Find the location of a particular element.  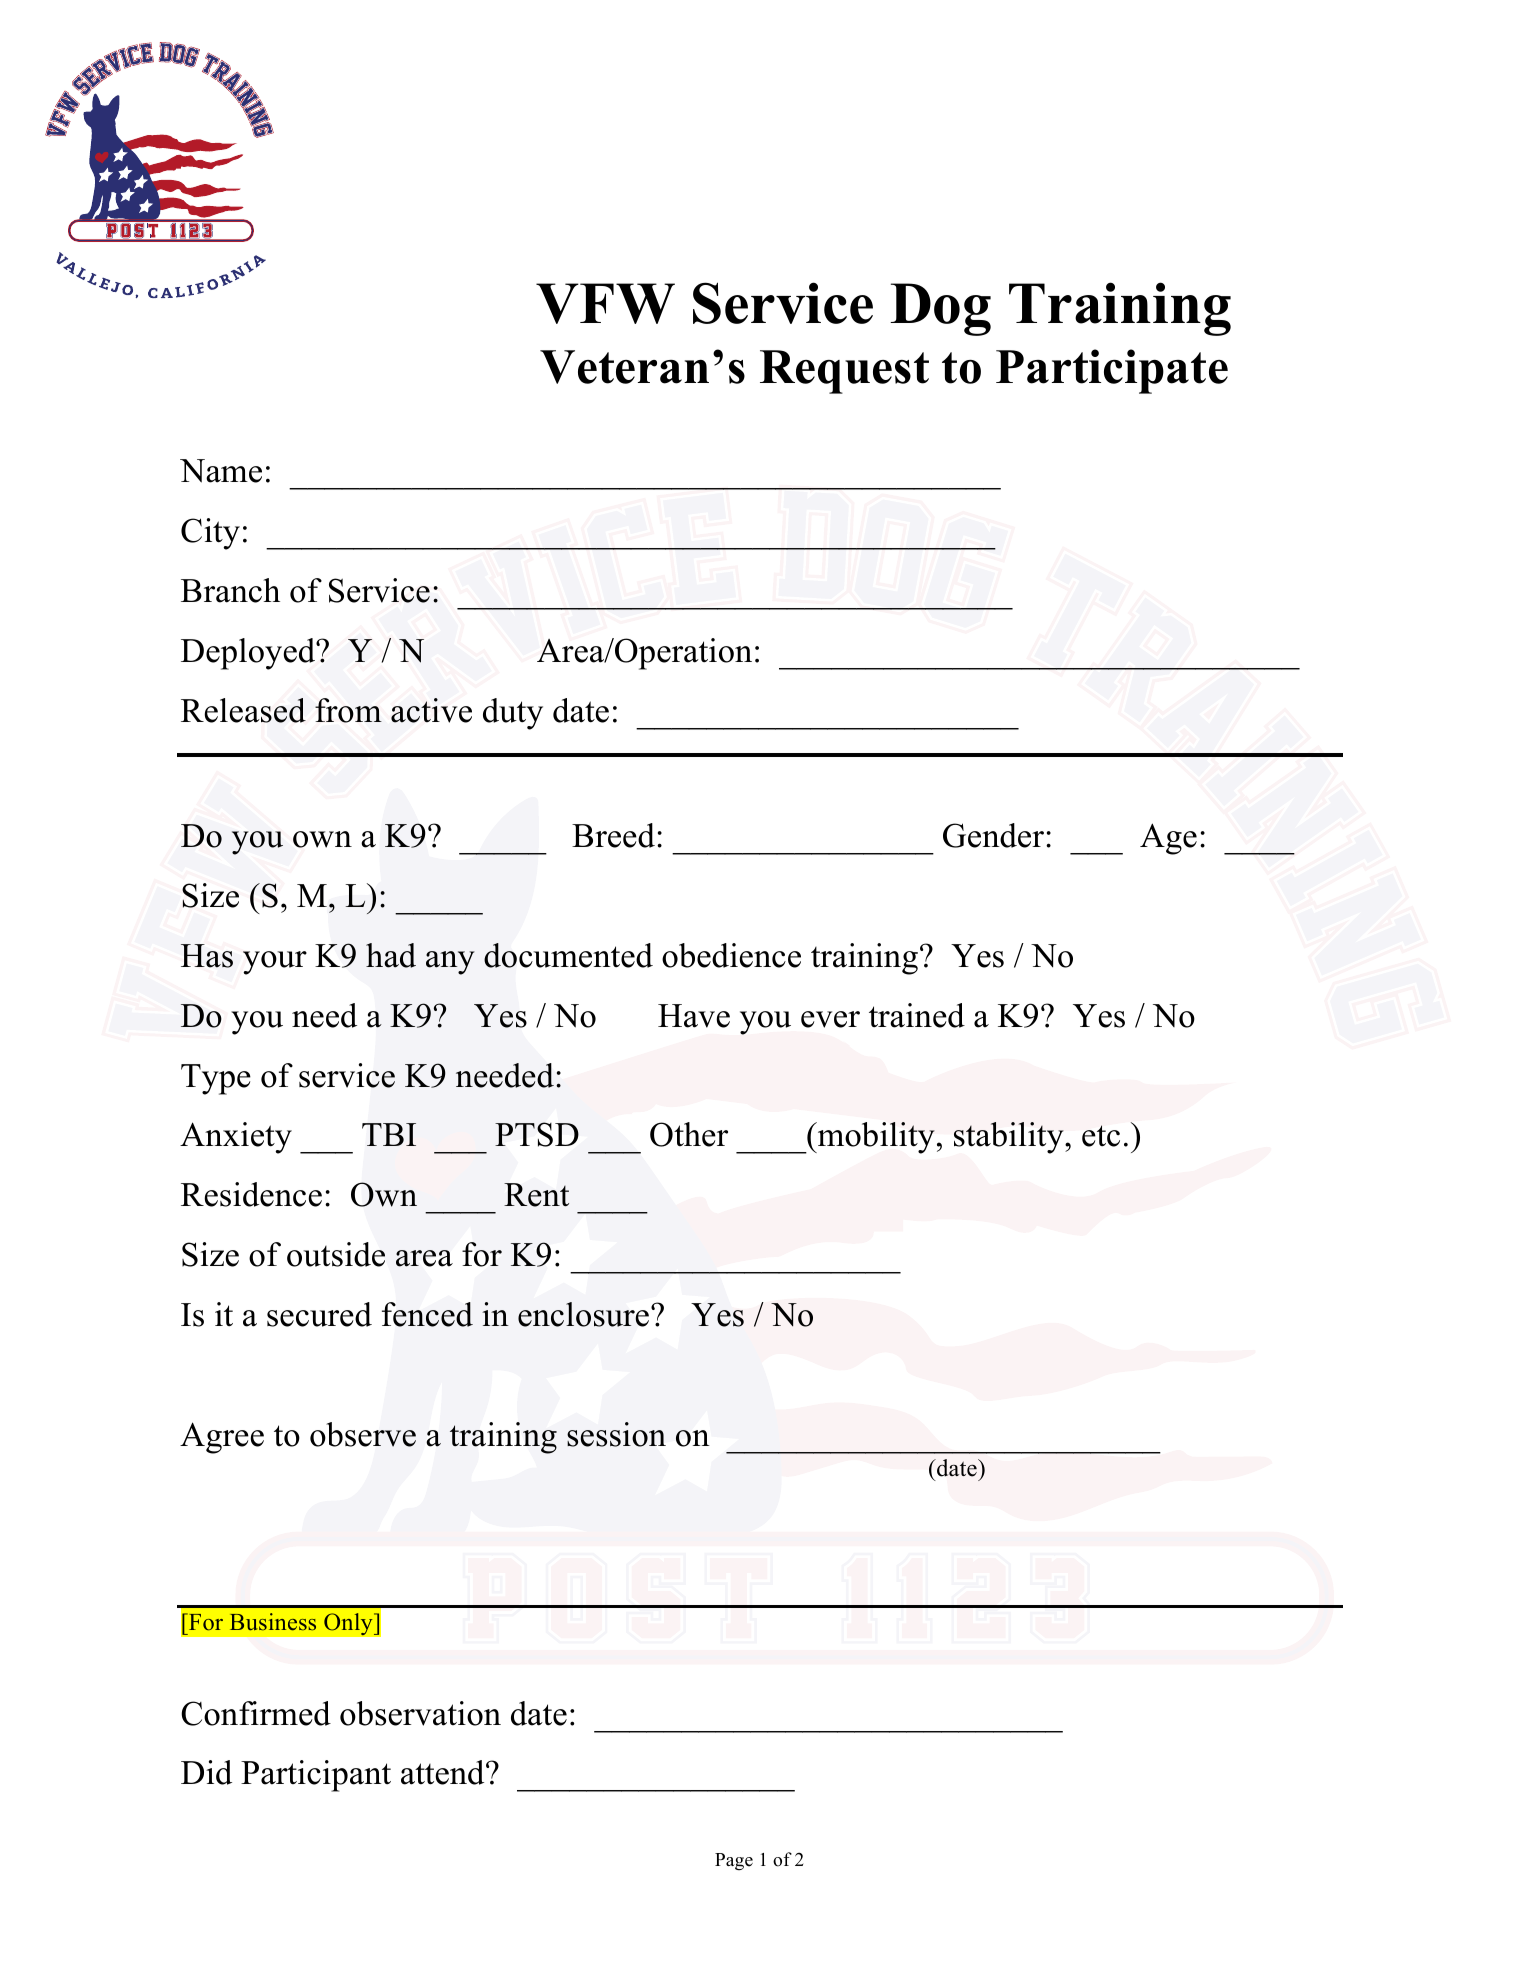

Gender is located at coordinates (995, 835).
